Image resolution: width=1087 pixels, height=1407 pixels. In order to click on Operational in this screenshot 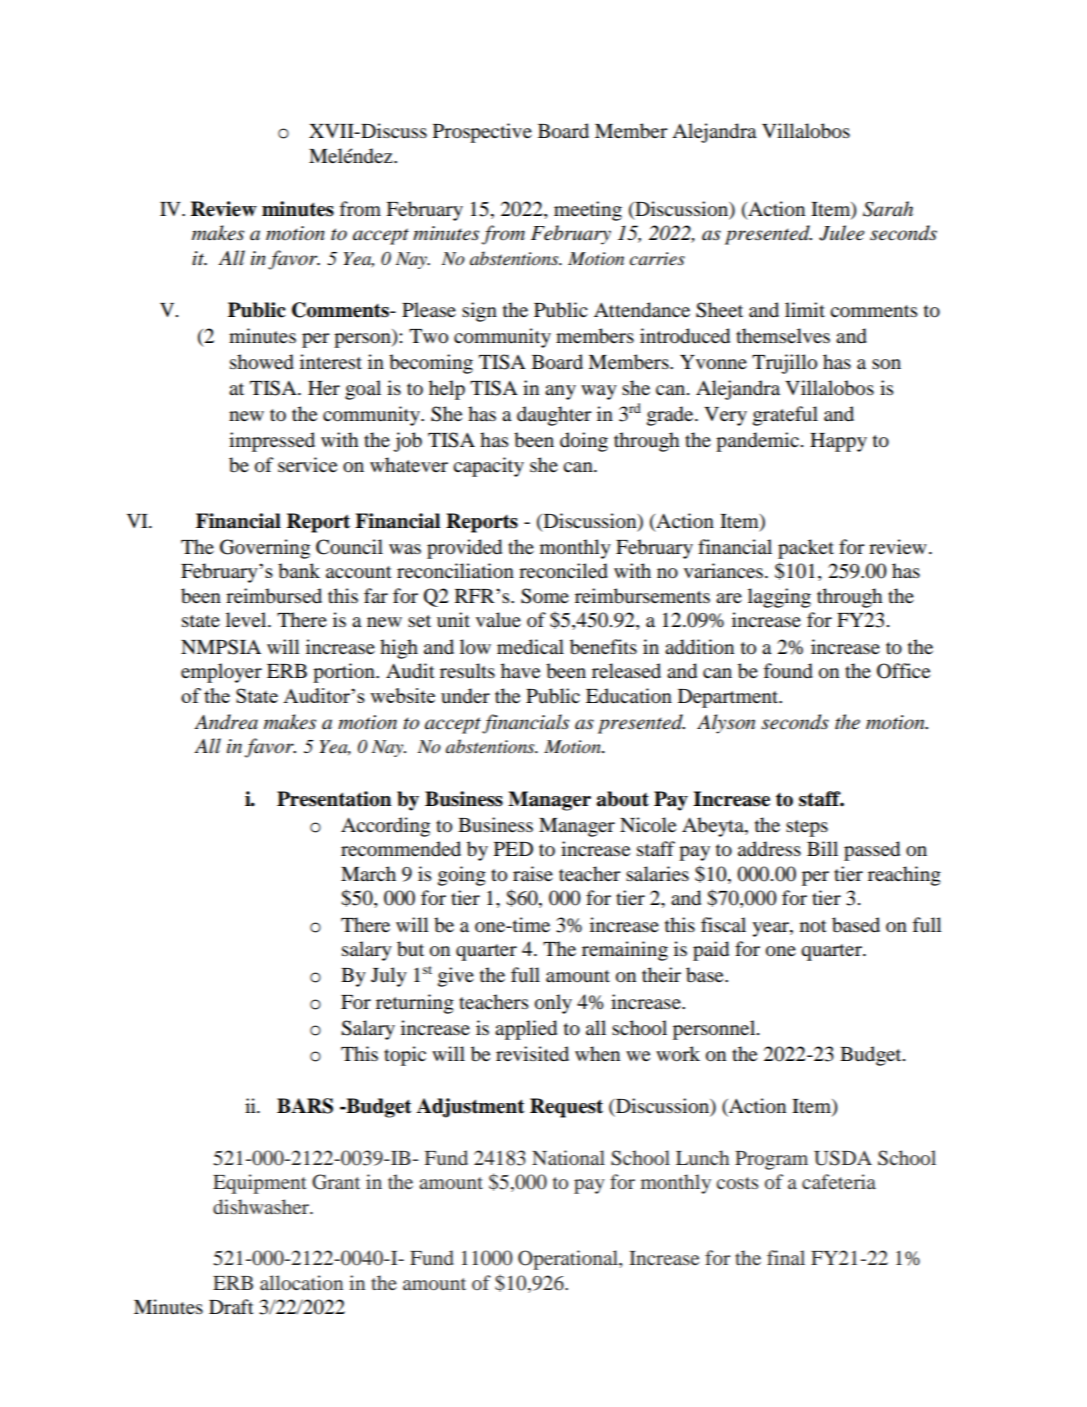, I will do `click(569, 1260)`.
